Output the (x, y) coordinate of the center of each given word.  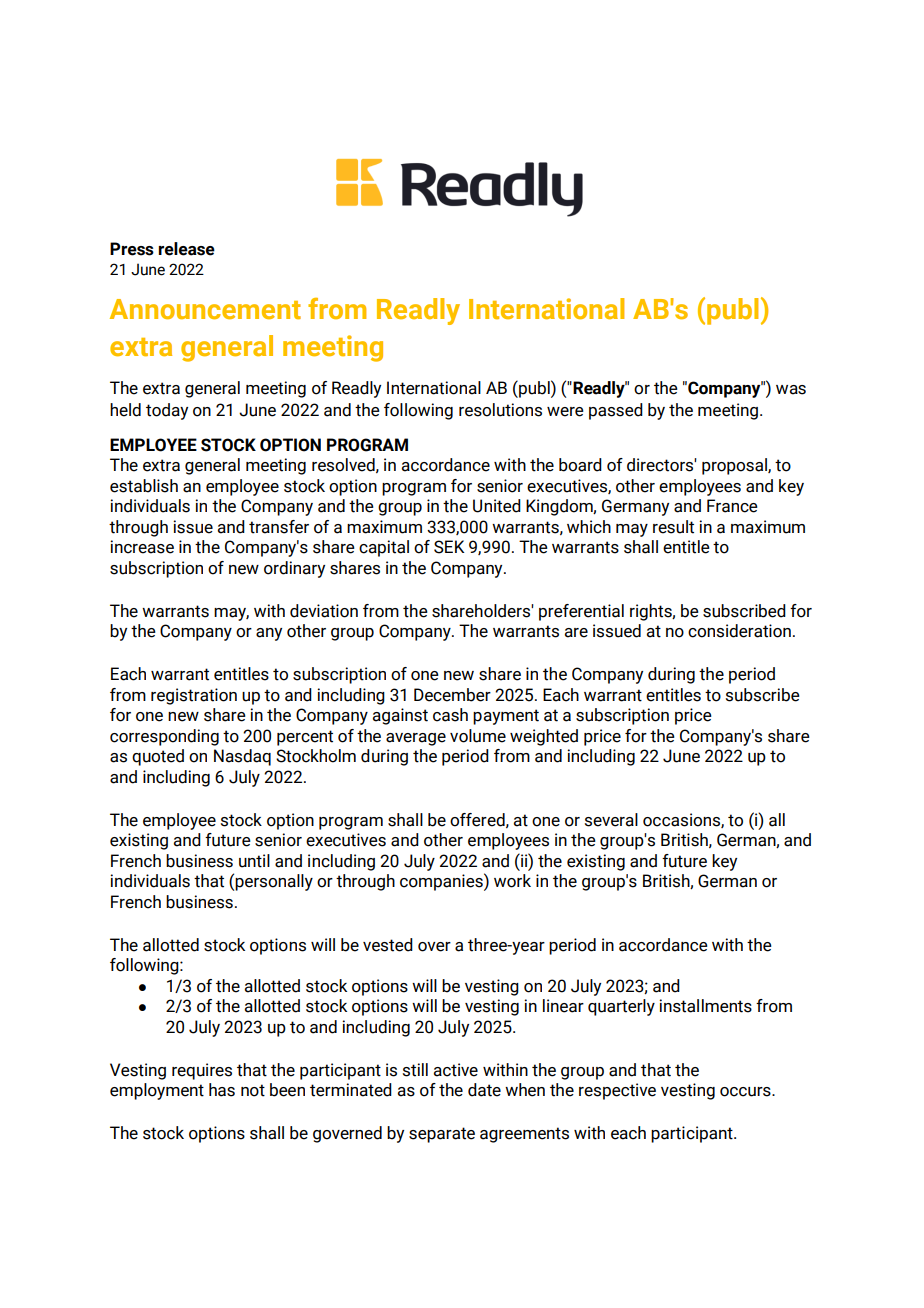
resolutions (500, 410)
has (222, 1090)
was (791, 390)
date (484, 1090)
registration (194, 696)
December (452, 695)
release (186, 249)
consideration (739, 631)
